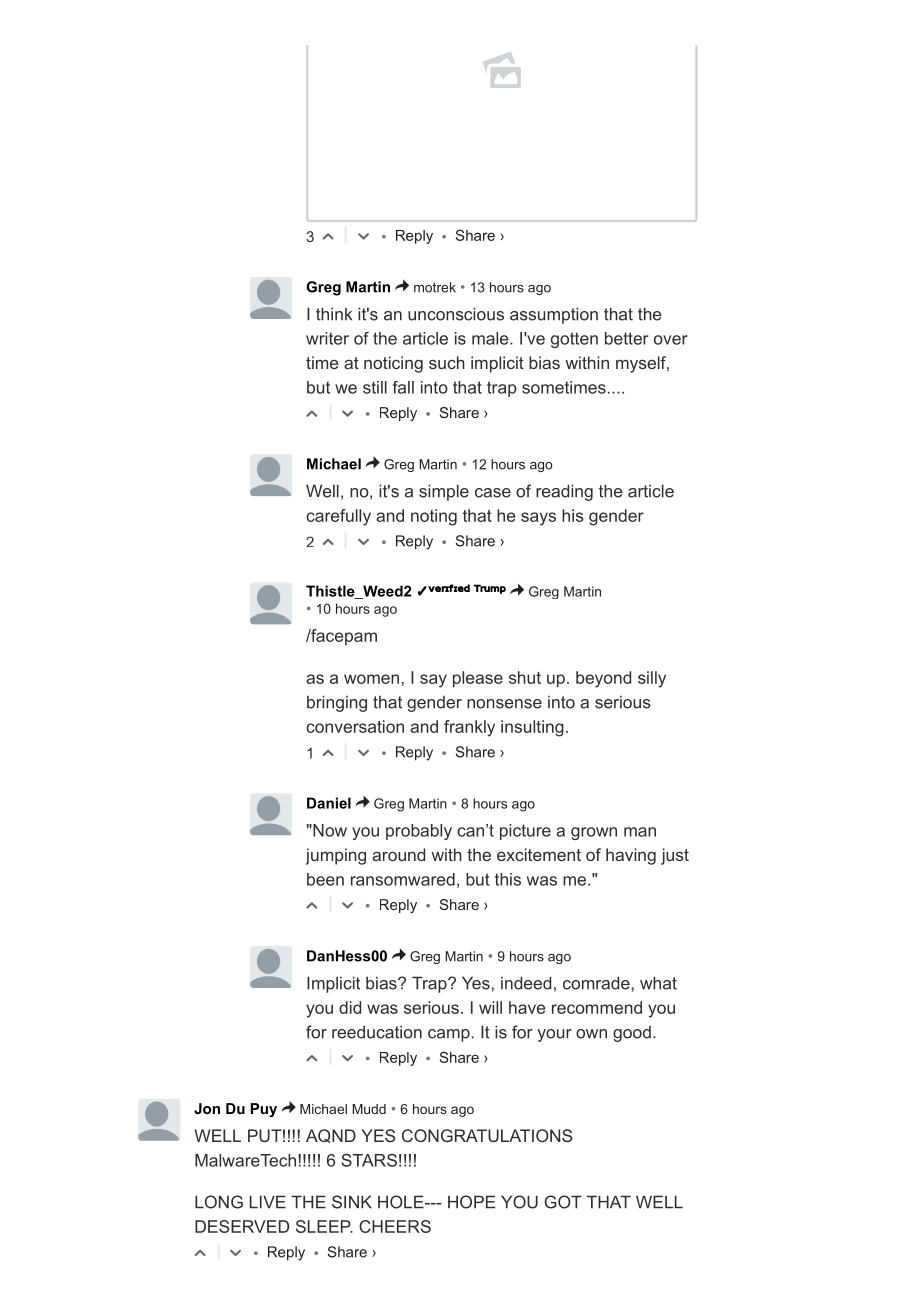 The width and height of the screenshot is (924, 1308). What do you see at coordinates (338, 517) in the screenshot?
I see `carefully` at bounding box center [338, 517].
